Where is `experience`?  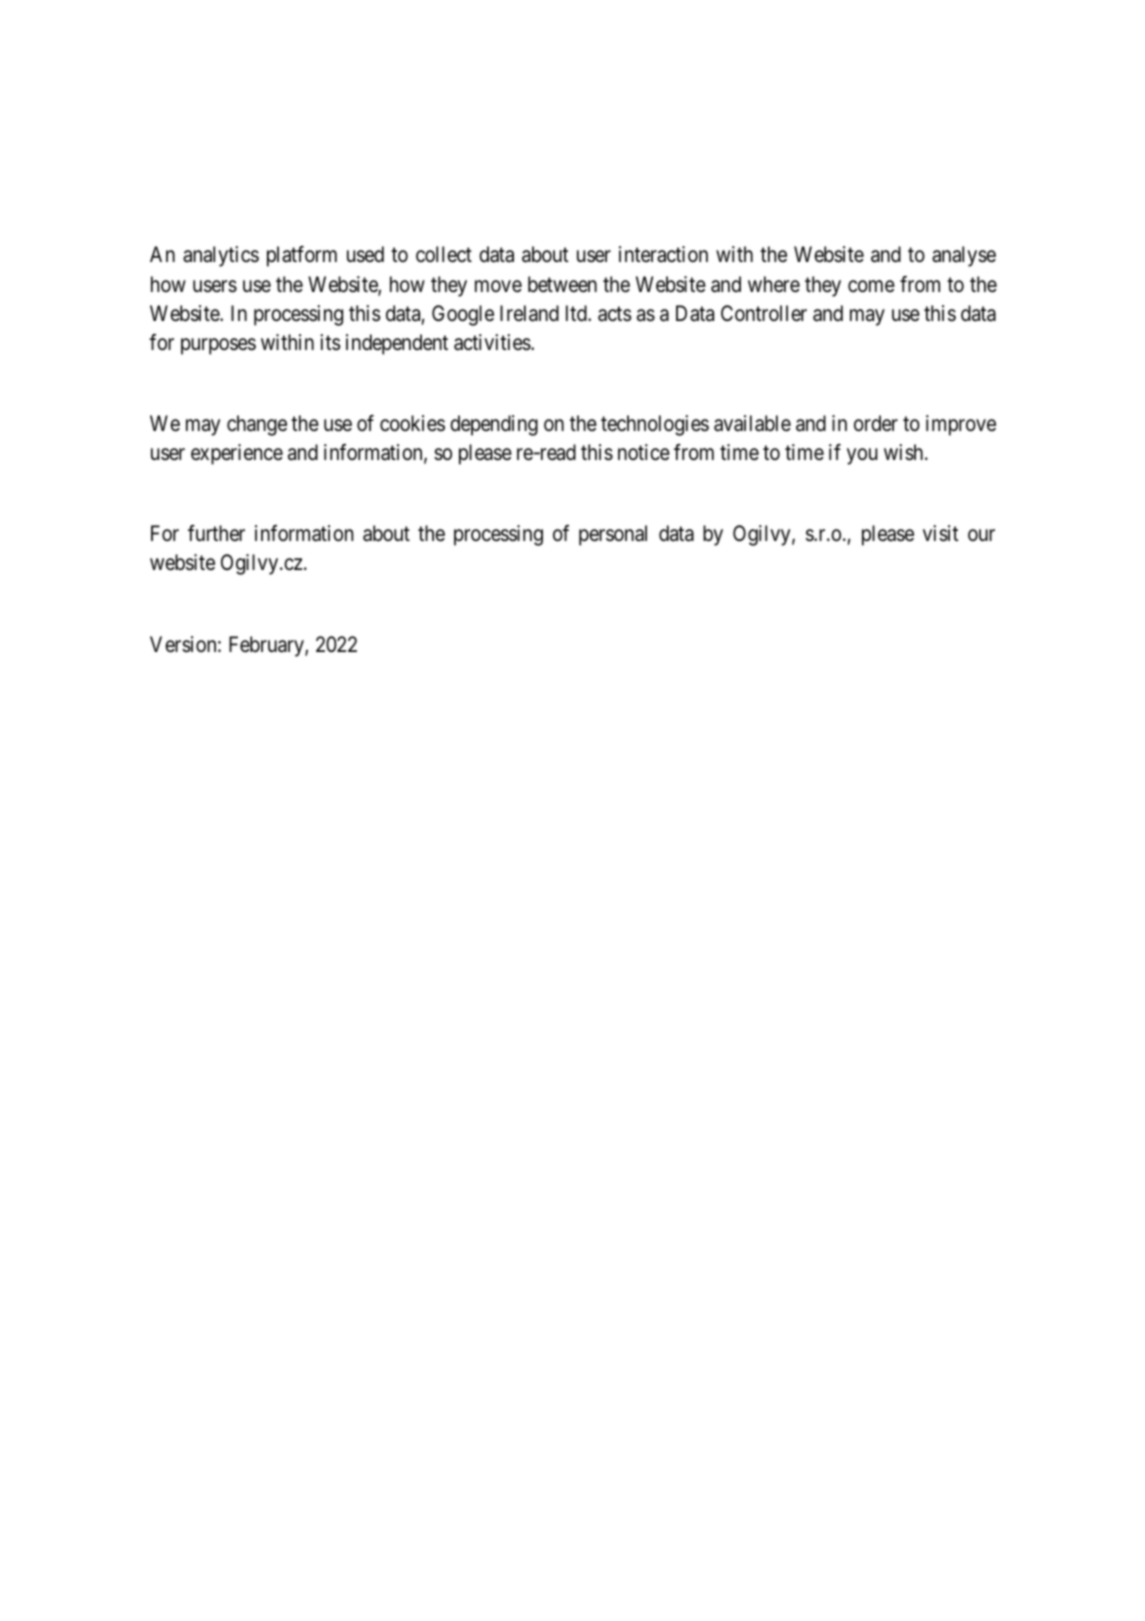
experience is located at coordinates (237, 454).
